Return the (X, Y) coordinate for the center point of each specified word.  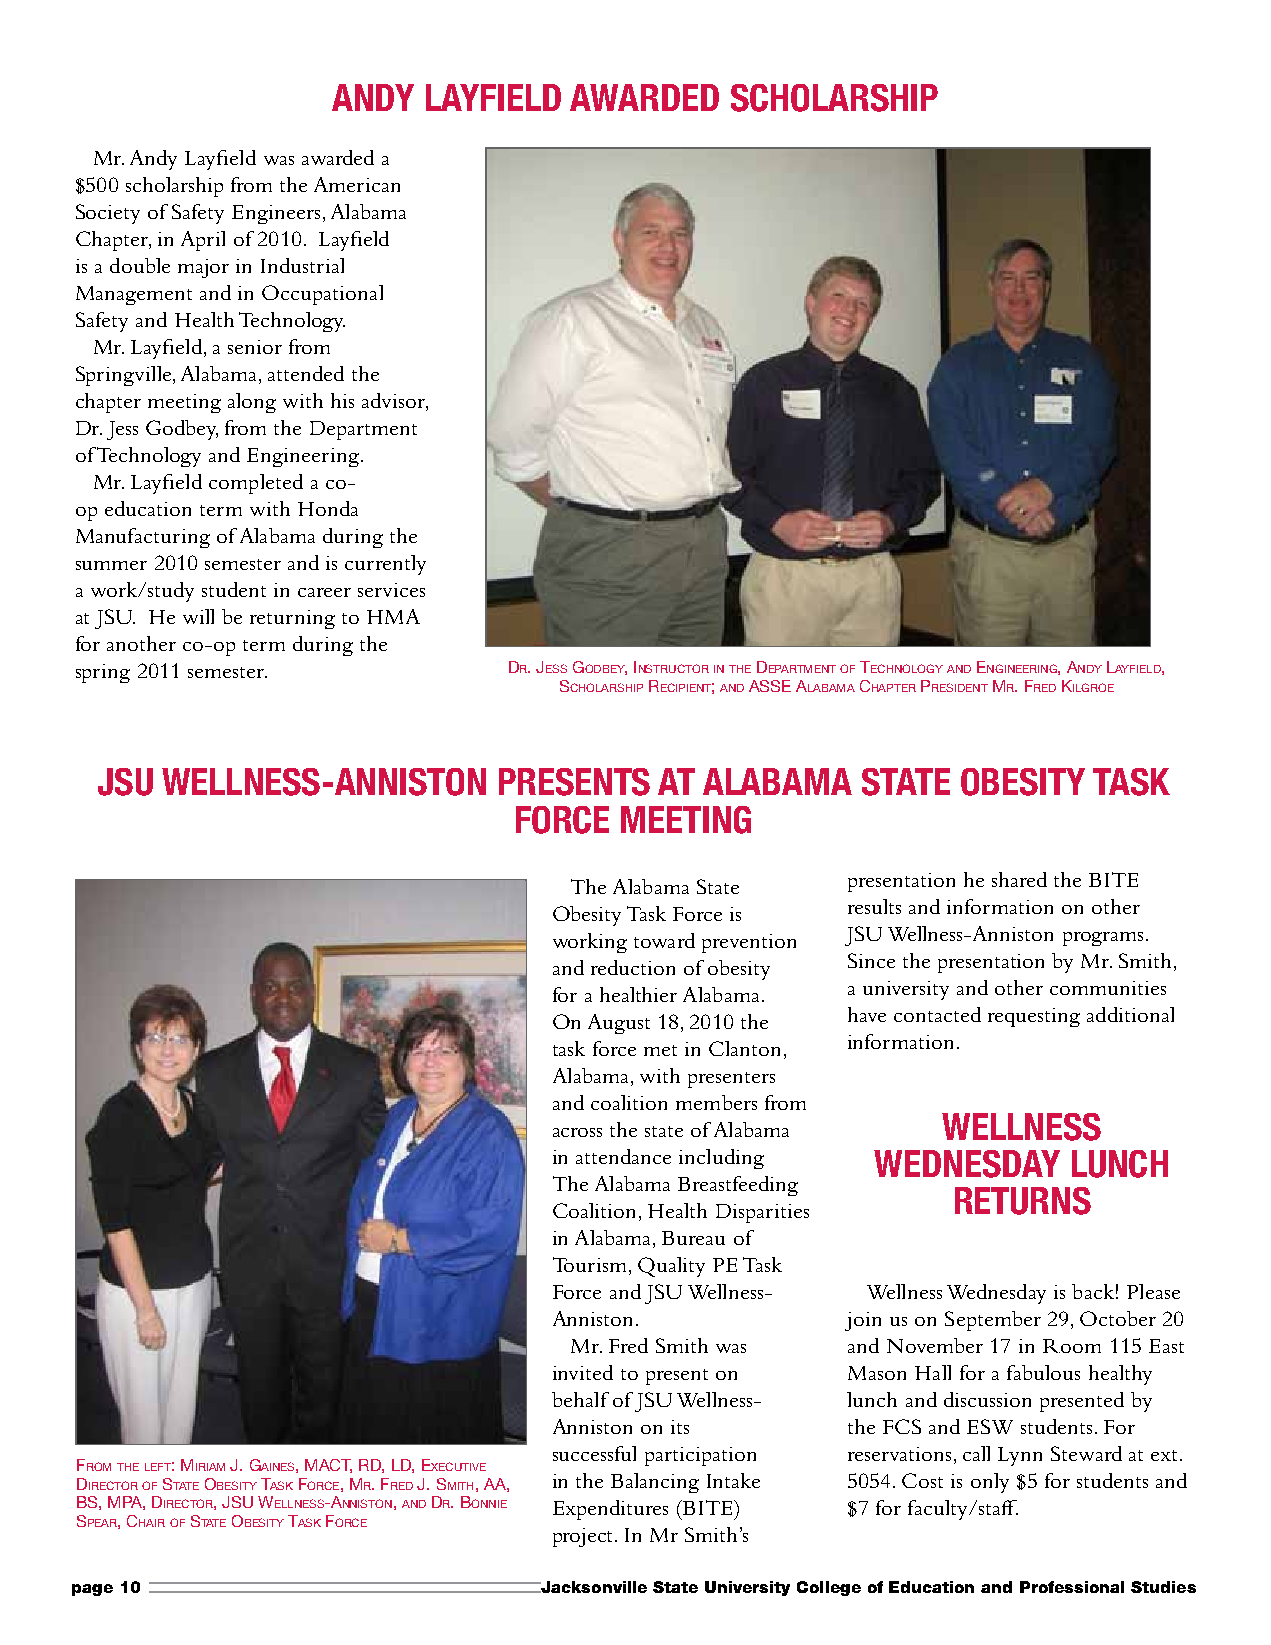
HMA (393, 616)
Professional (1072, 1587)
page (92, 1590)
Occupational (322, 295)
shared (1019, 879)
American (357, 184)
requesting (1034, 1017)
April (203, 241)
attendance (623, 1156)
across (577, 1132)
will (198, 616)
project (584, 1537)
